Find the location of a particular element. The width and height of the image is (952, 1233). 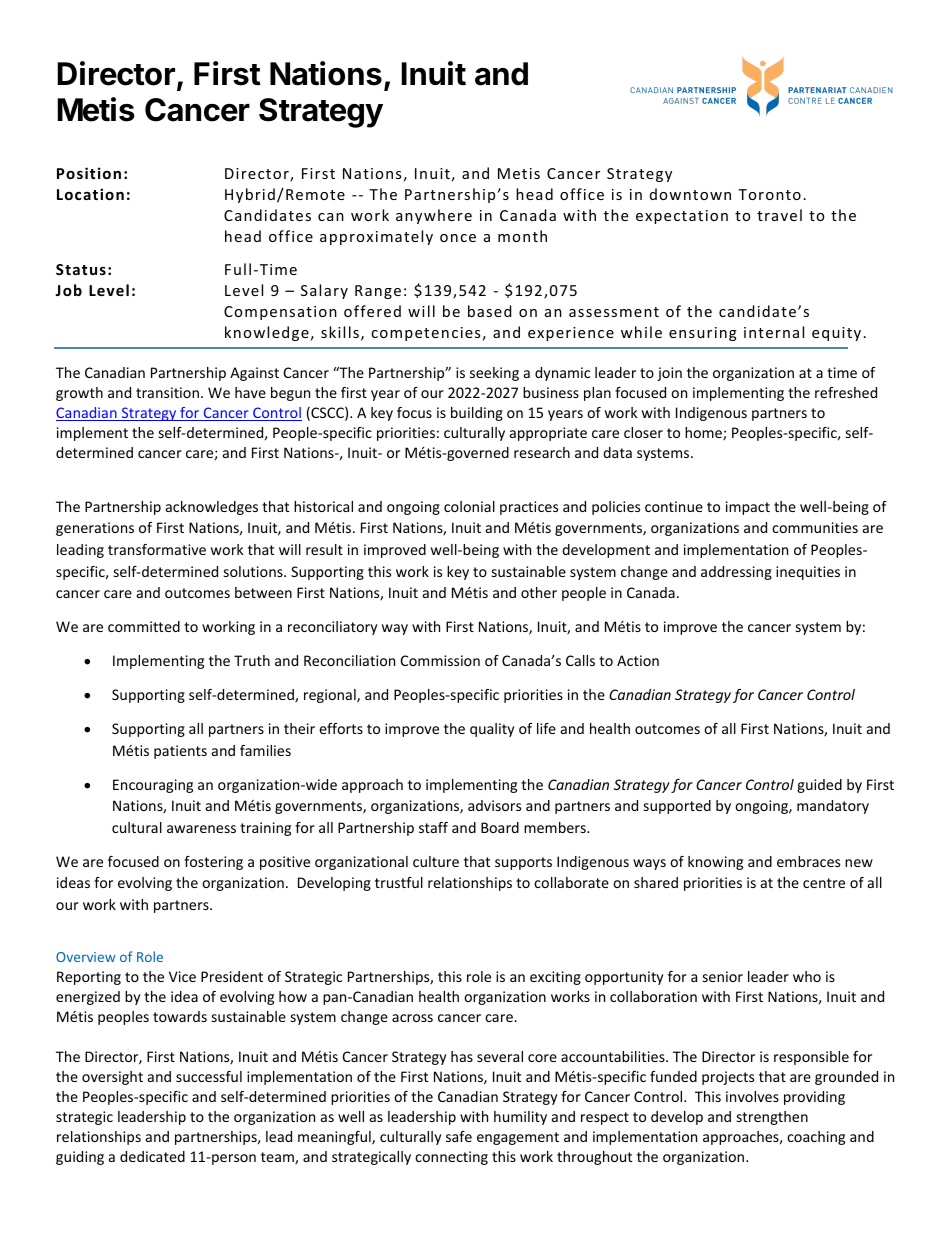

Action is located at coordinates (638, 660).
